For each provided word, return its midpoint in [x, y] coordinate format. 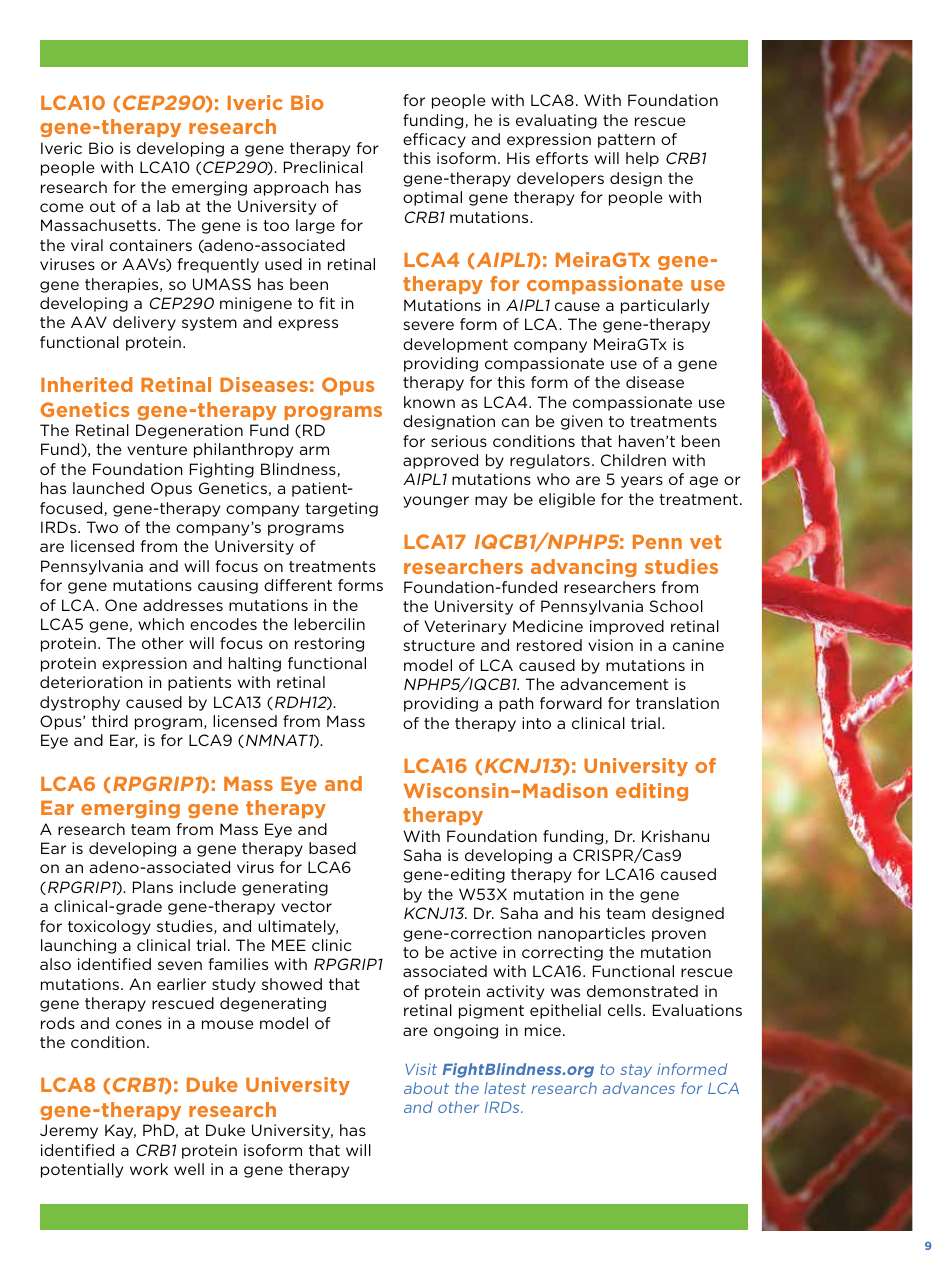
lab [168, 206]
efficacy [434, 140]
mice [543, 1030]
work [149, 1169]
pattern [626, 141]
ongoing [466, 1031]
